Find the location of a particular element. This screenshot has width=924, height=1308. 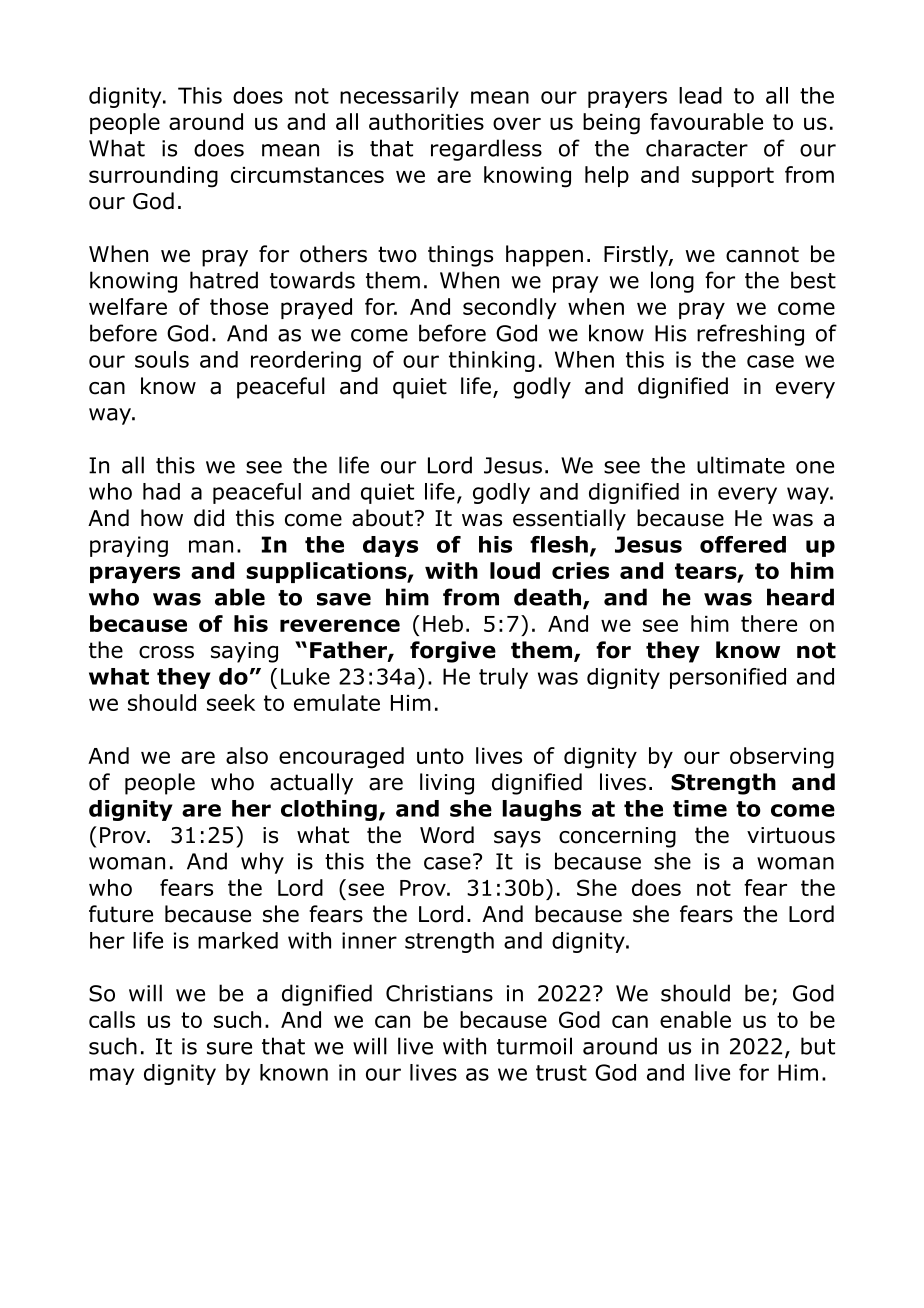

sure is located at coordinates (229, 1048).
